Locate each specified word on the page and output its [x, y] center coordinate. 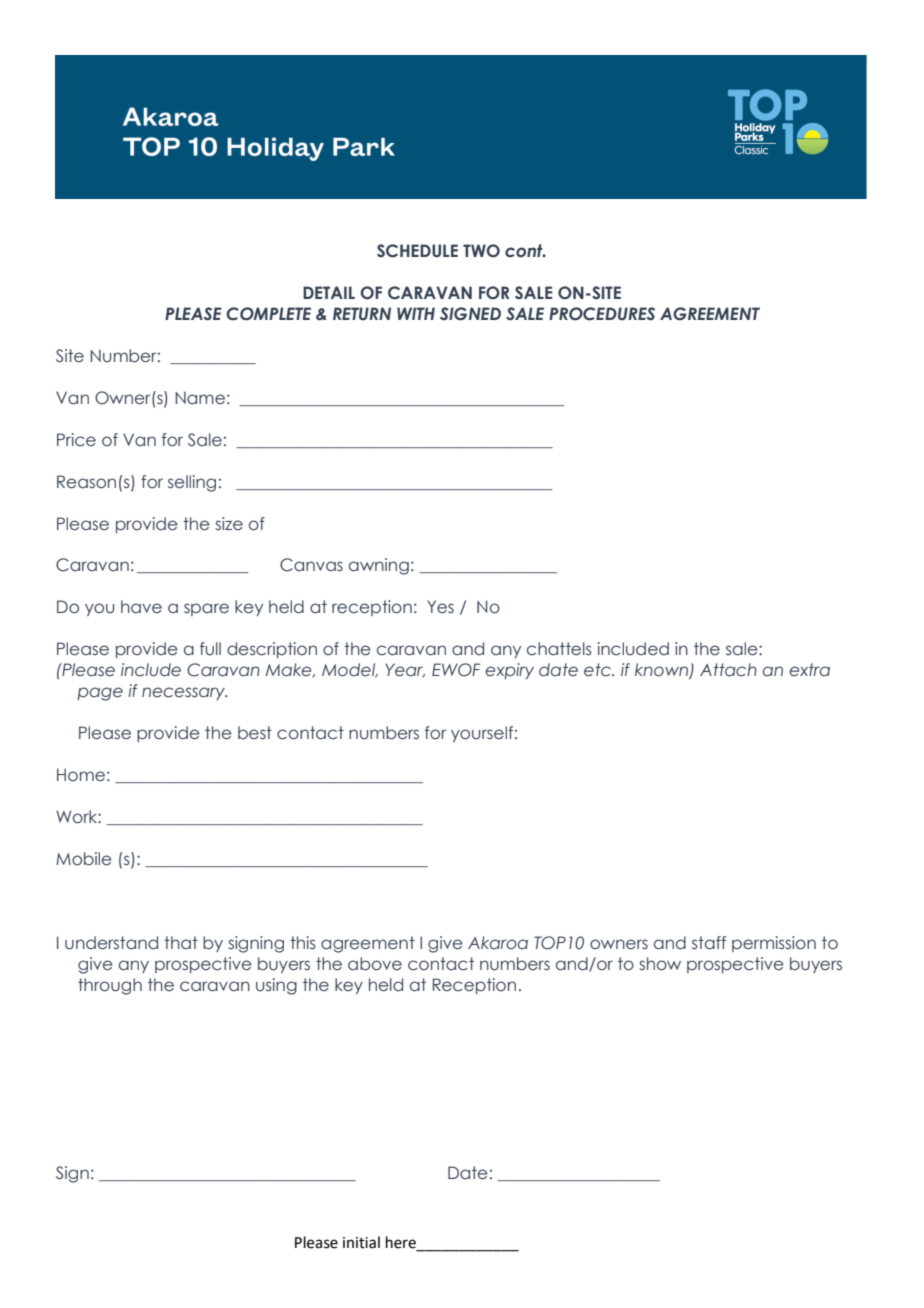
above [375, 964]
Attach [728, 670]
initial [361, 1242]
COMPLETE [268, 314]
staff [709, 943]
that [181, 942]
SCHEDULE [417, 251]
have [141, 606]
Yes [440, 607]
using [276, 986]
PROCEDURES [602, 314]
